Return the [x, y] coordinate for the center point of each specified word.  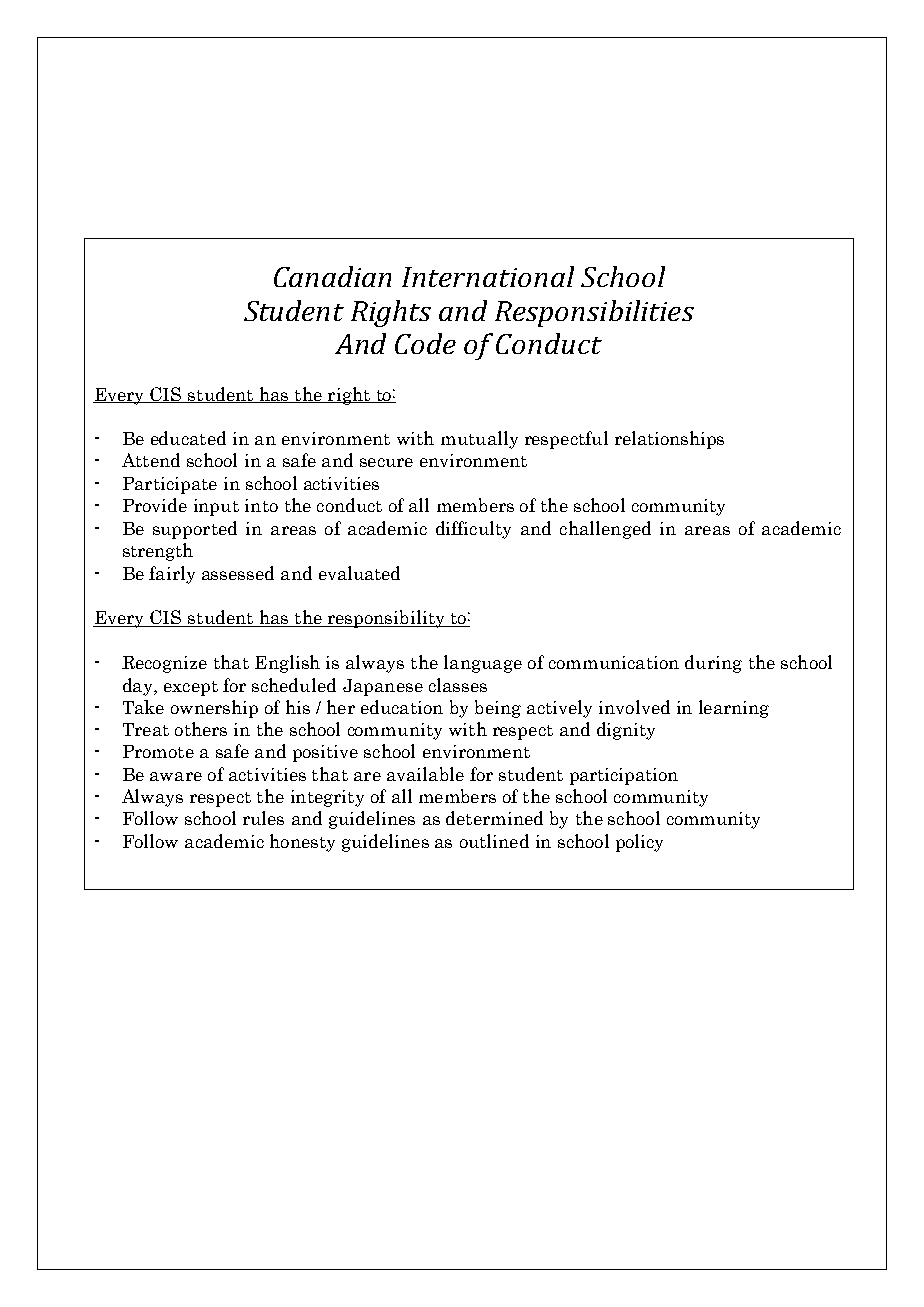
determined [494, 818]
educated [188, 438]
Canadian [332, 276]
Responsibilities [594, 313]
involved [634, 707]
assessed [238, 573]
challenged [605, 530]
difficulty [473, 530]
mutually [479, 440]
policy [639, 843]
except [191, 688]
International [488, 276]
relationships [669, 440]
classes [458, 685]
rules [263, 818]
